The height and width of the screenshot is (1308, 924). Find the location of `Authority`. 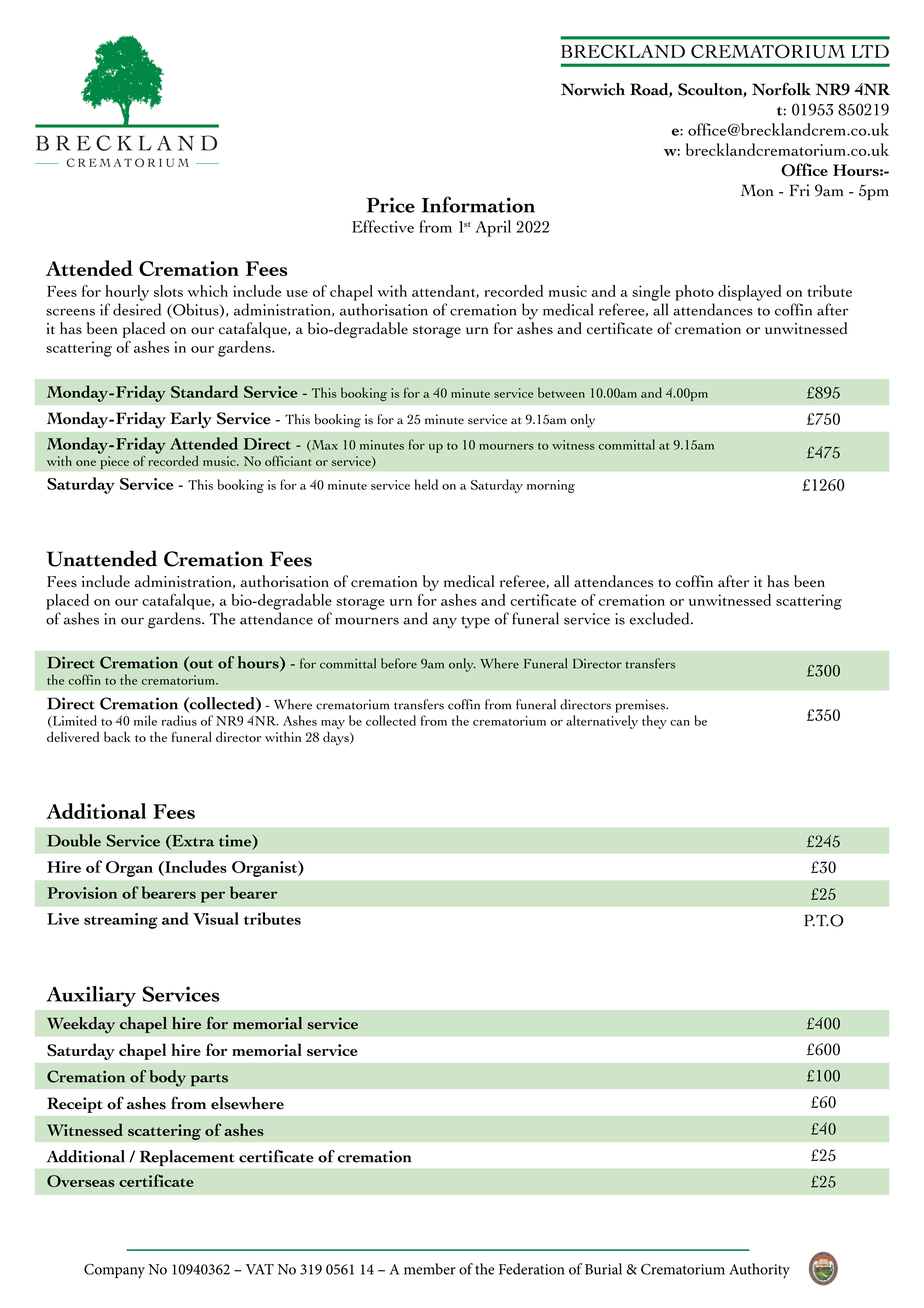

Authority is located at coordinates (759, 1271).
